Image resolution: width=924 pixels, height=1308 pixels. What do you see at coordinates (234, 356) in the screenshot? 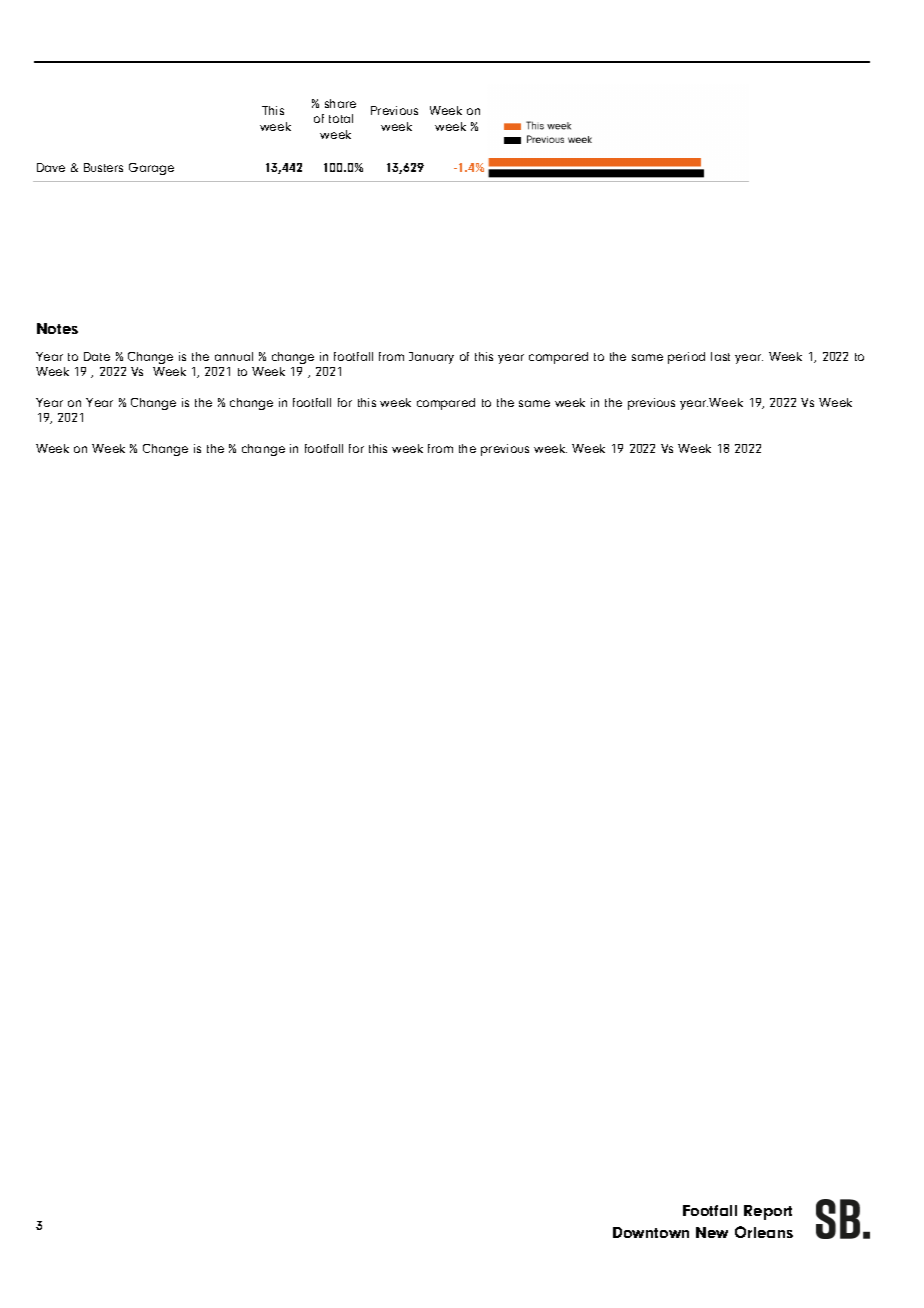
I see `annual` at bounding box center [234, 356].
